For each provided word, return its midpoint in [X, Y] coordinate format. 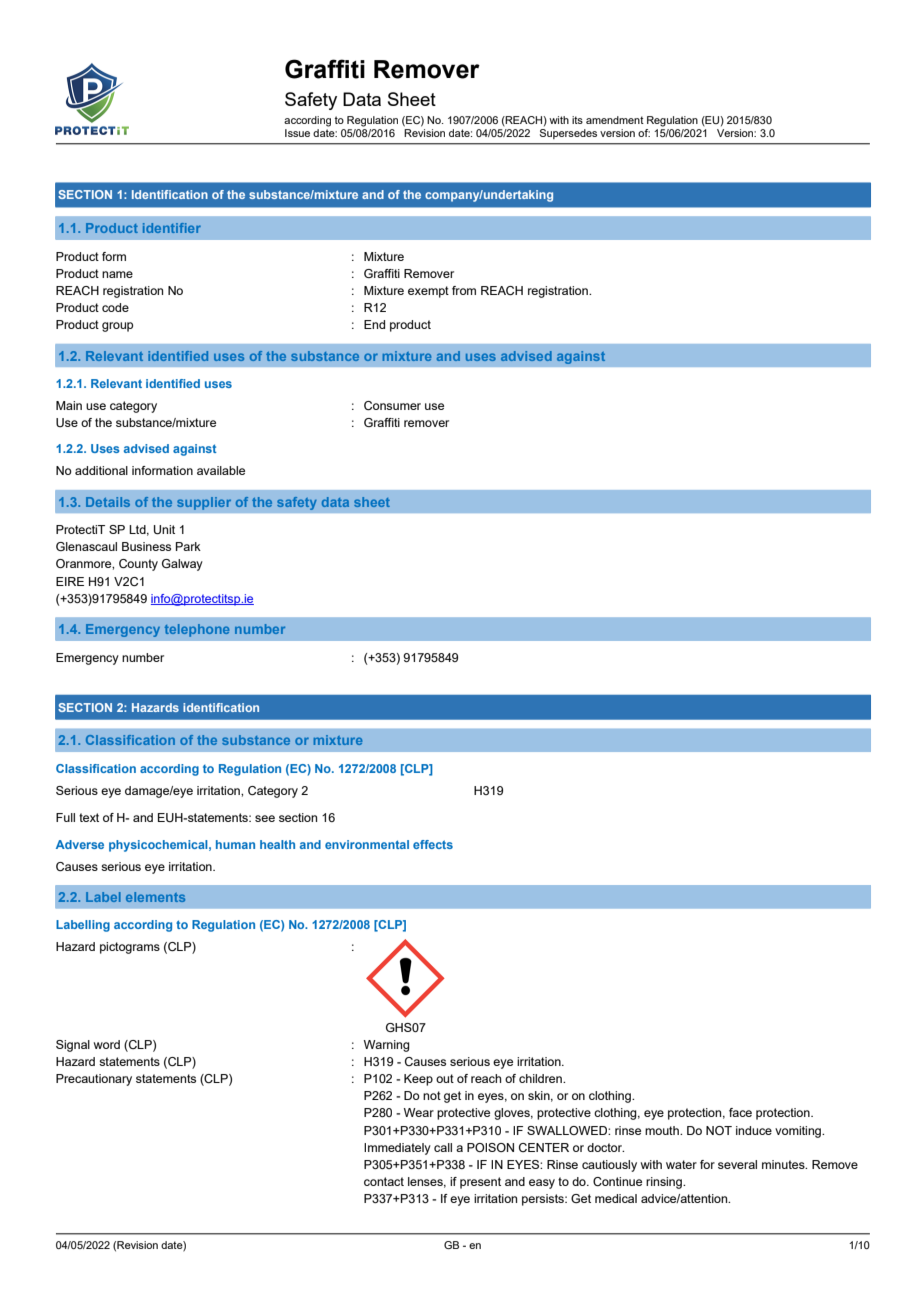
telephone [197, 630]
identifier [172, 228]
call [443, 1147]
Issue [297, 133]
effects [433, 844]
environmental [367, 844]
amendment [615, 120]
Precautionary [94, 1080]
